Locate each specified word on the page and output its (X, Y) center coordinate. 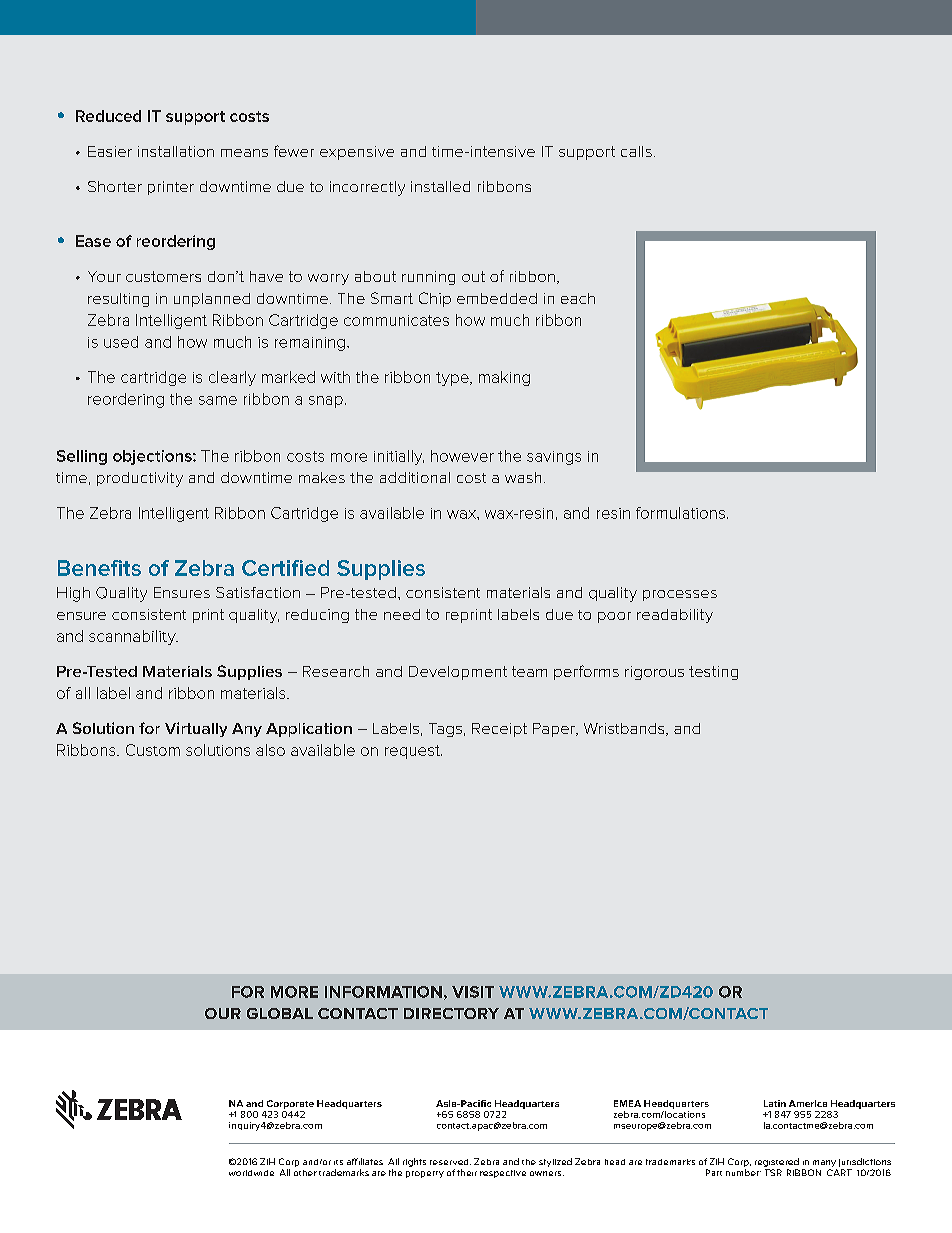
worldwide (251, 1173)
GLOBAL (280, 1013)
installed (440, 186)
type (453, 379)
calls (636, 151)
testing (713, 673)
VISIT (473, 992)
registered (777, 1164)
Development (458, 673)
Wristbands (625, 729)
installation (176, 151)
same (218, 400)
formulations (680, 513)
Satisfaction (258, 592)
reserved (450, 1162)
